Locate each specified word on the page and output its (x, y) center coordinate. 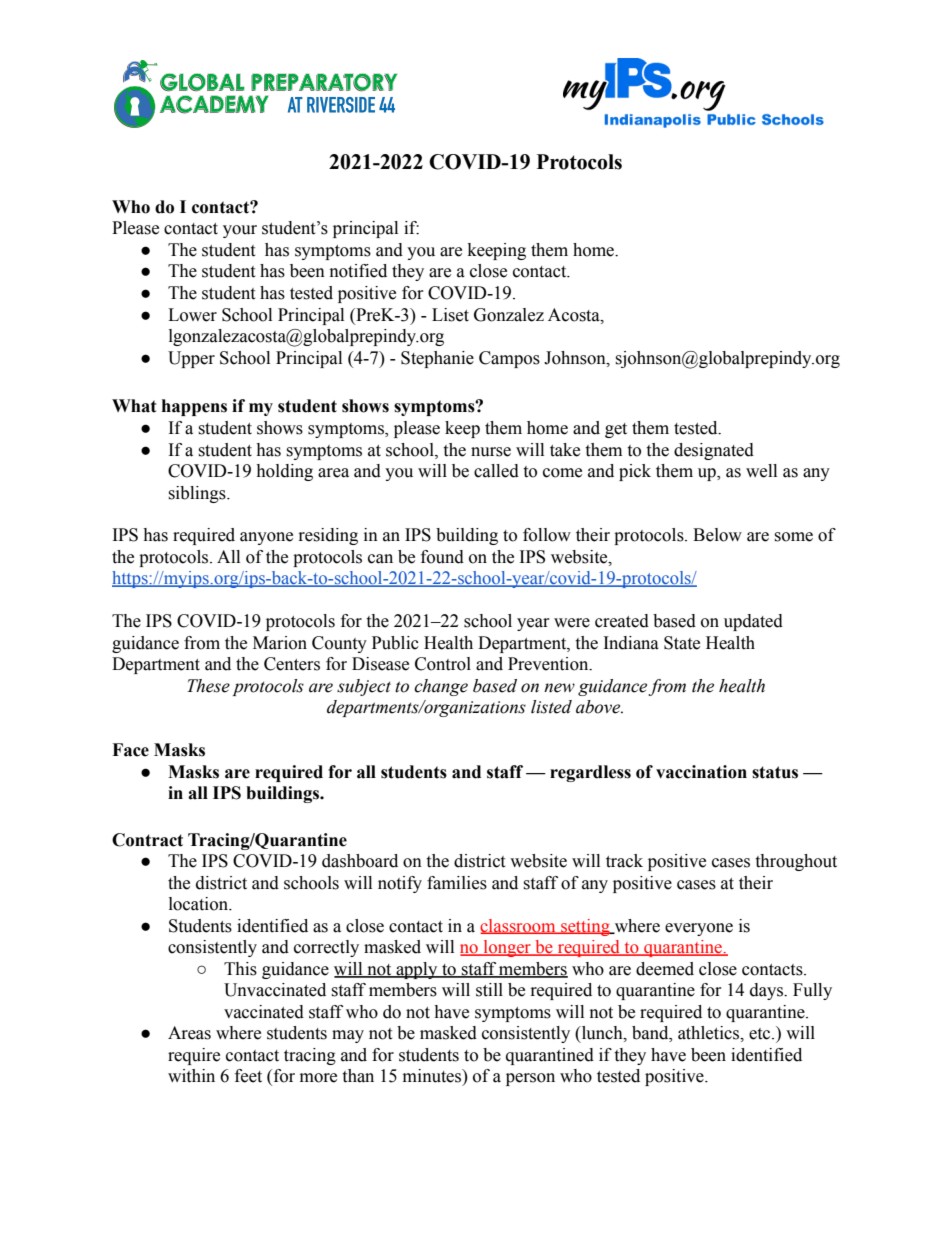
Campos (509, 359)
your (240, 231)
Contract (147, 840)
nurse (491, 452)
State (682, 643)
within (191, 1076)
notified (358, 271)
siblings (198, 494)
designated (714, 451)
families (457, 883)
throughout (796, 862)
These (208, 686)
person (530, 1079)
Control (443, 664)
